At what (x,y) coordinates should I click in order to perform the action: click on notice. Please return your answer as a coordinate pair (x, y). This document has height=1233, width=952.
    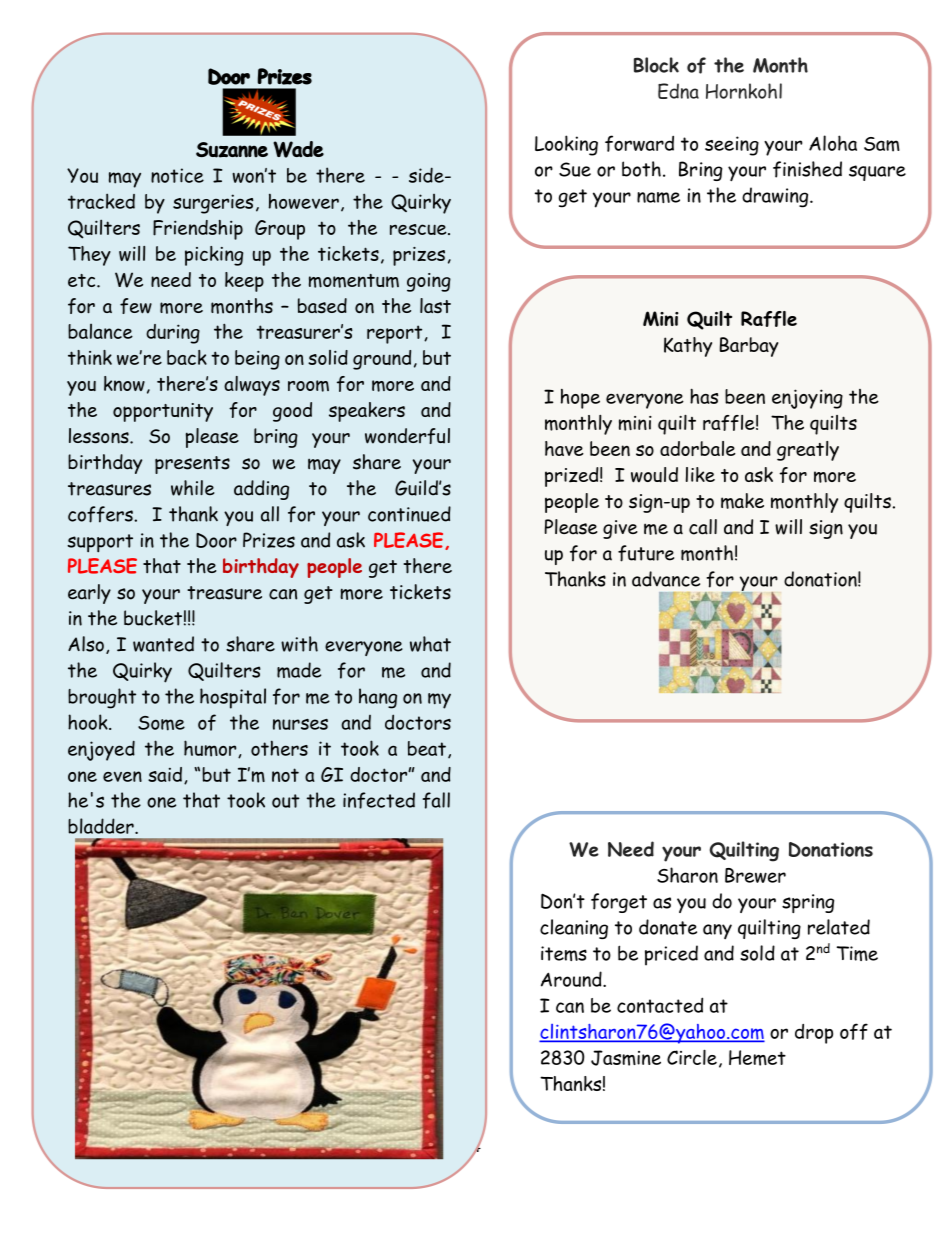
    Looking at the image, I should click on (177, 175).
